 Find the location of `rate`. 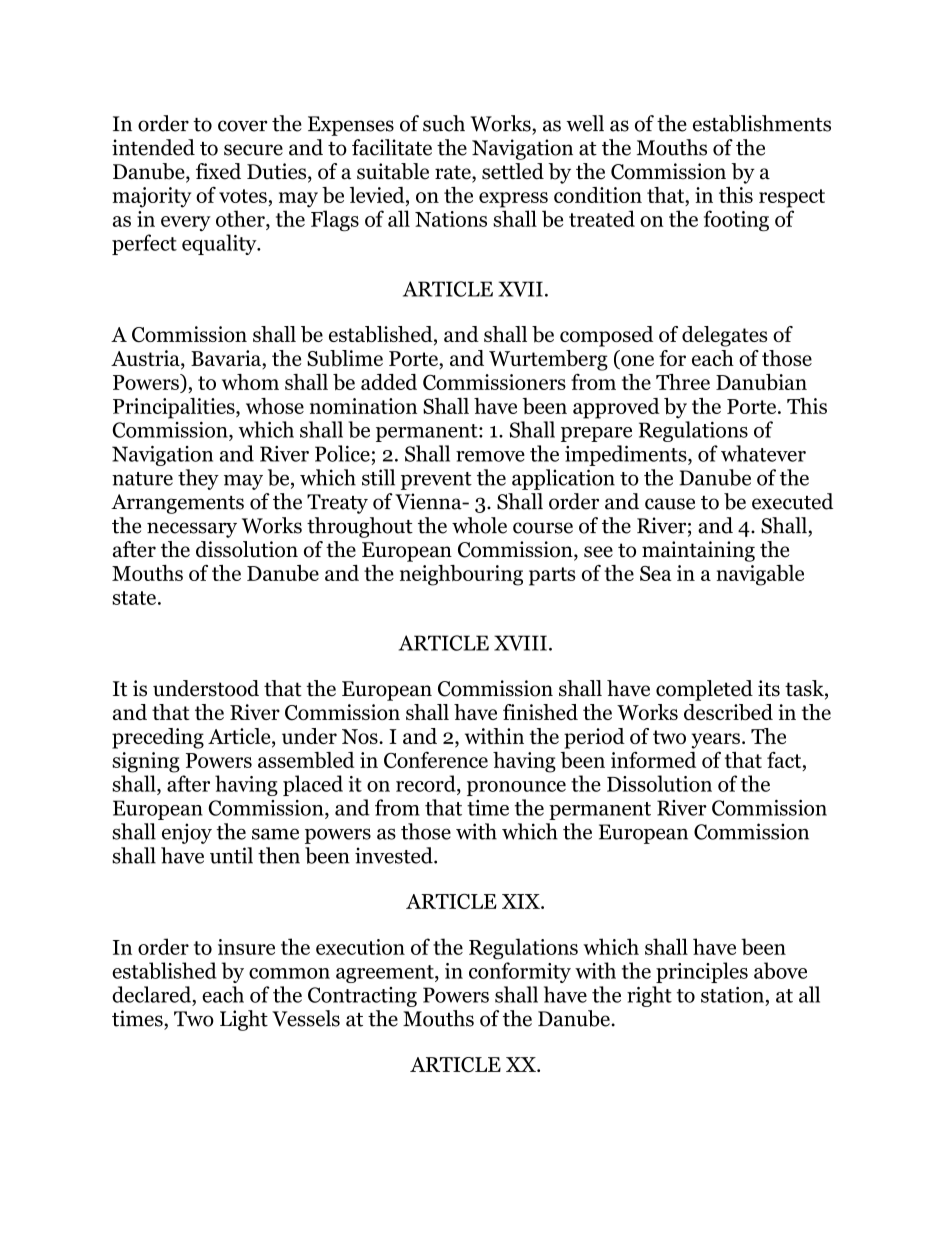

rate is located at coordinates (454, 173).
